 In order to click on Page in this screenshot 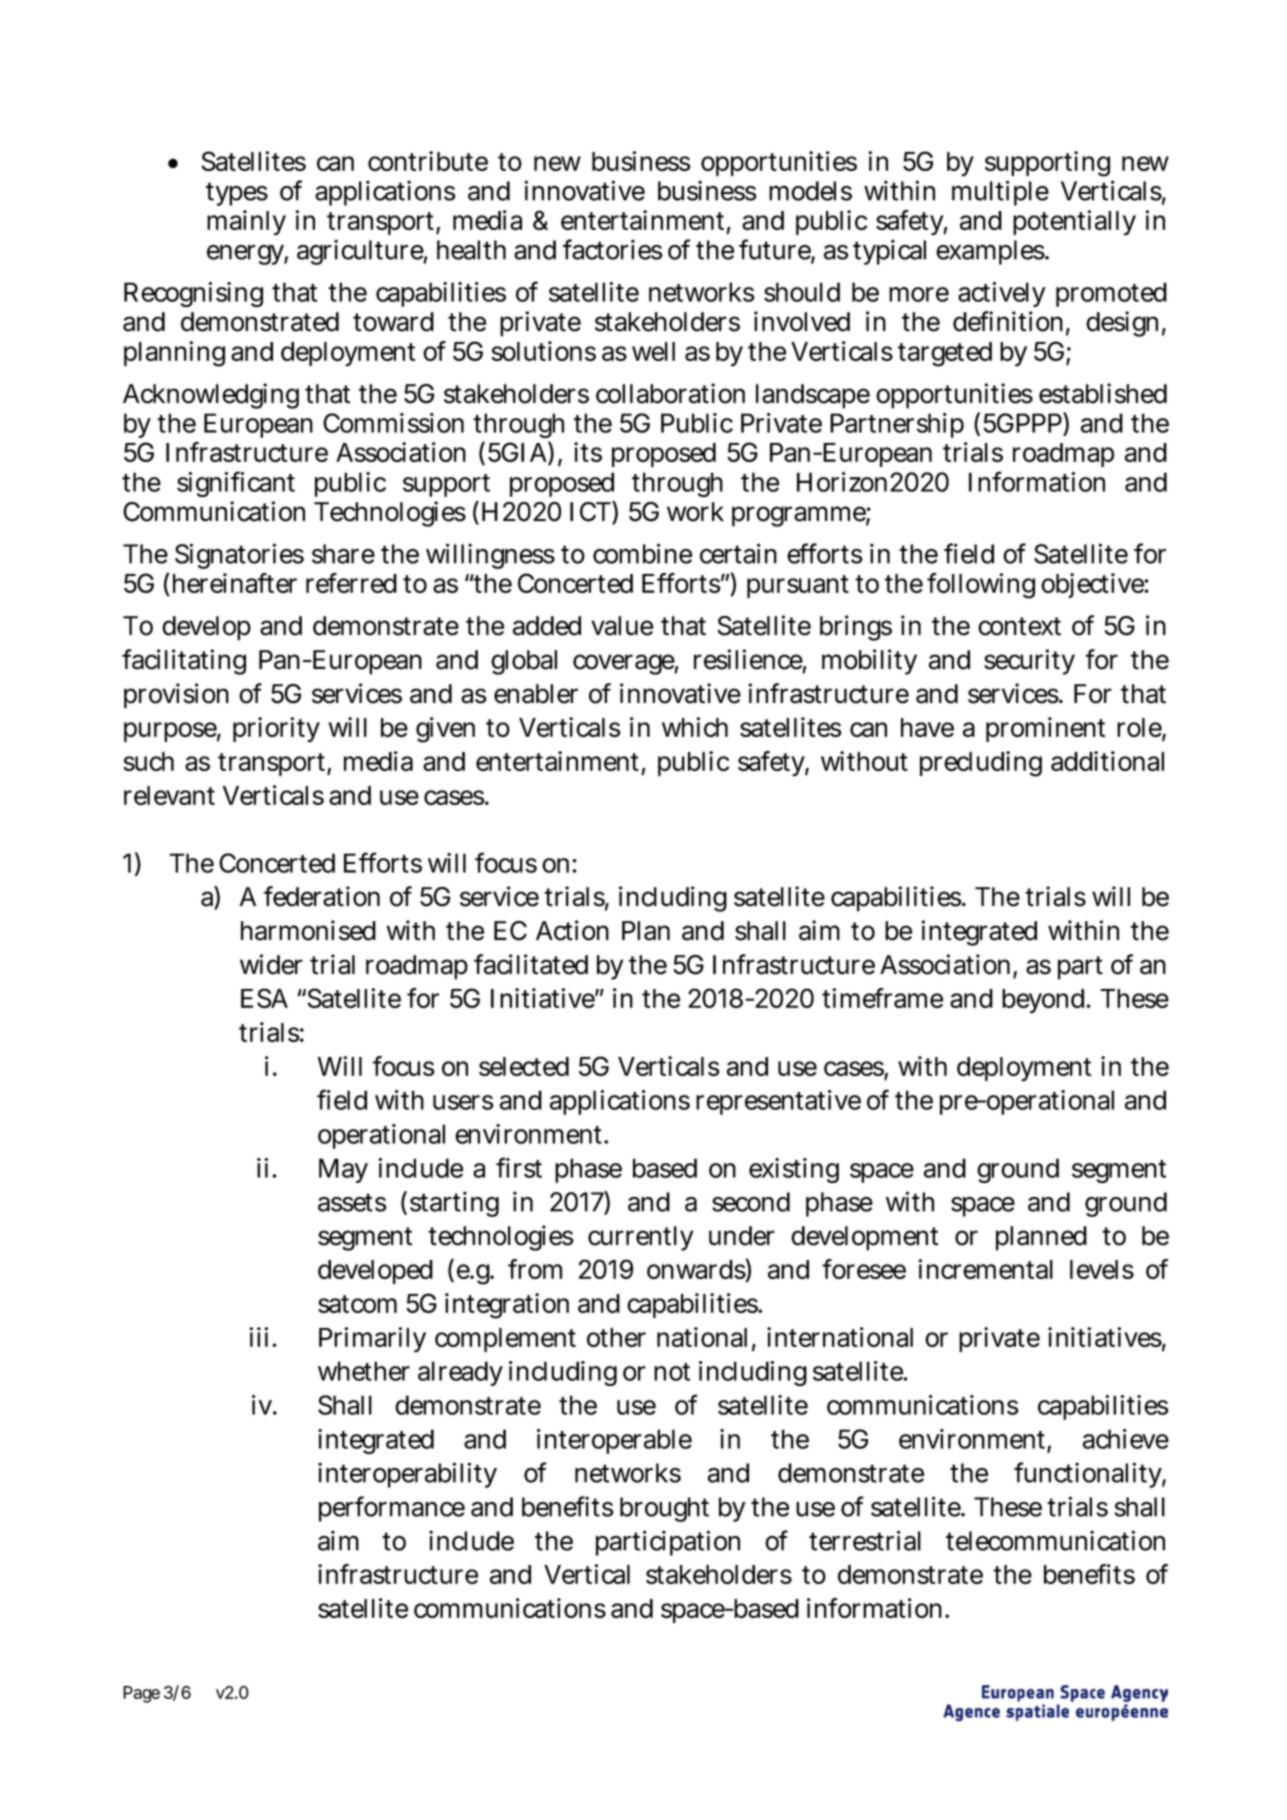, I will do `click(141, 1694)`.
